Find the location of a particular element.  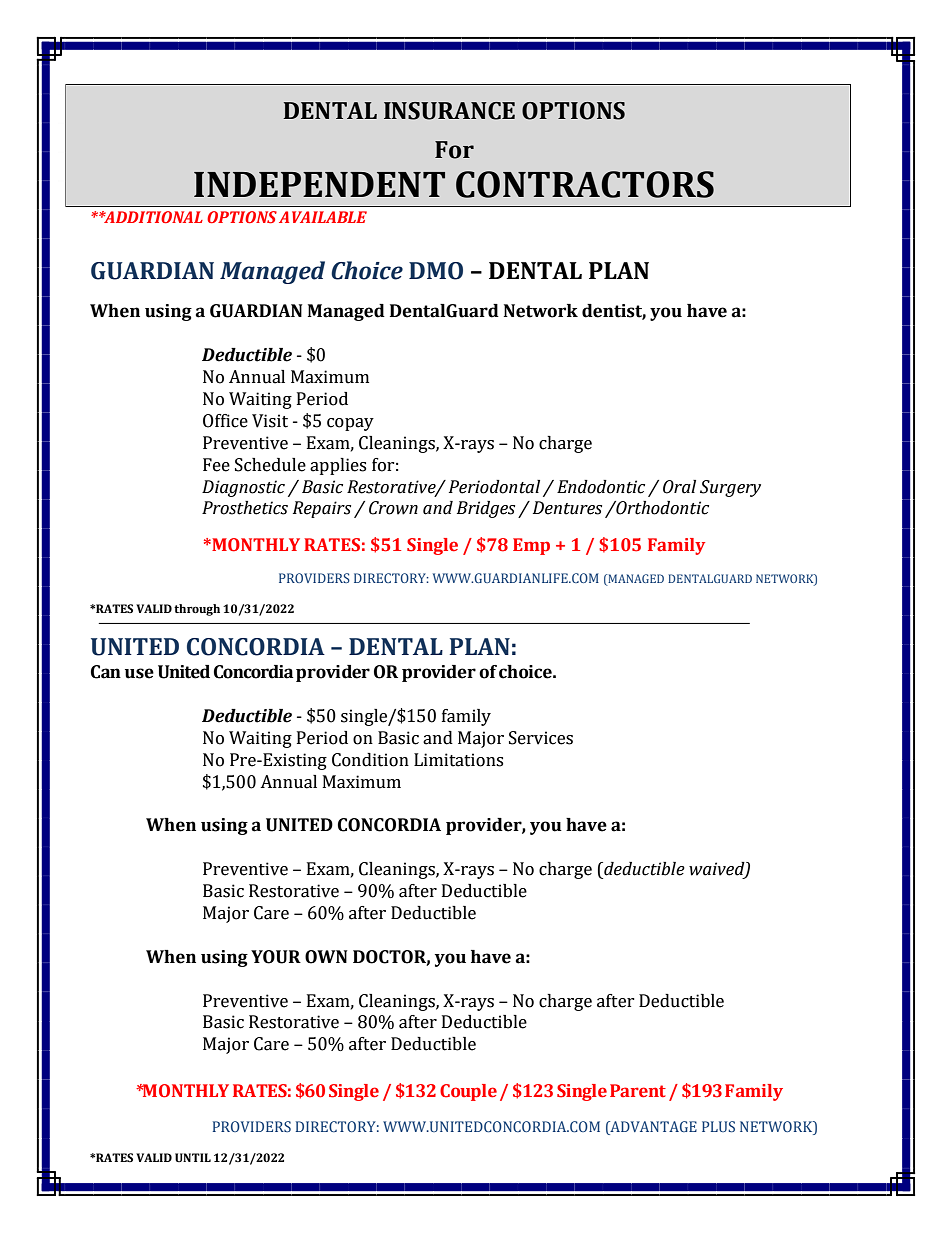

Condition is located at coordinates (370, 760).
